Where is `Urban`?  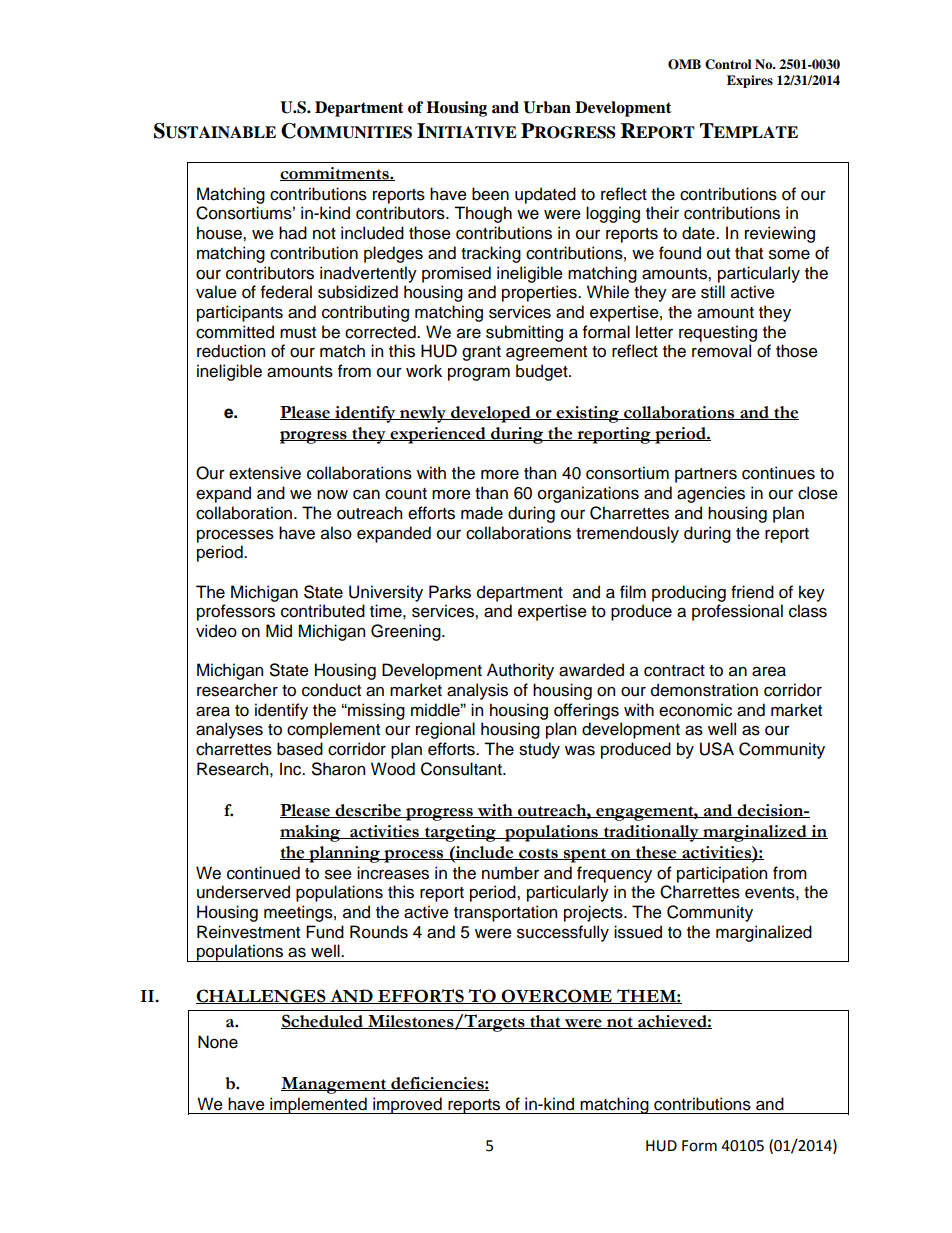
Urban is located at coordinates (547, 107).
